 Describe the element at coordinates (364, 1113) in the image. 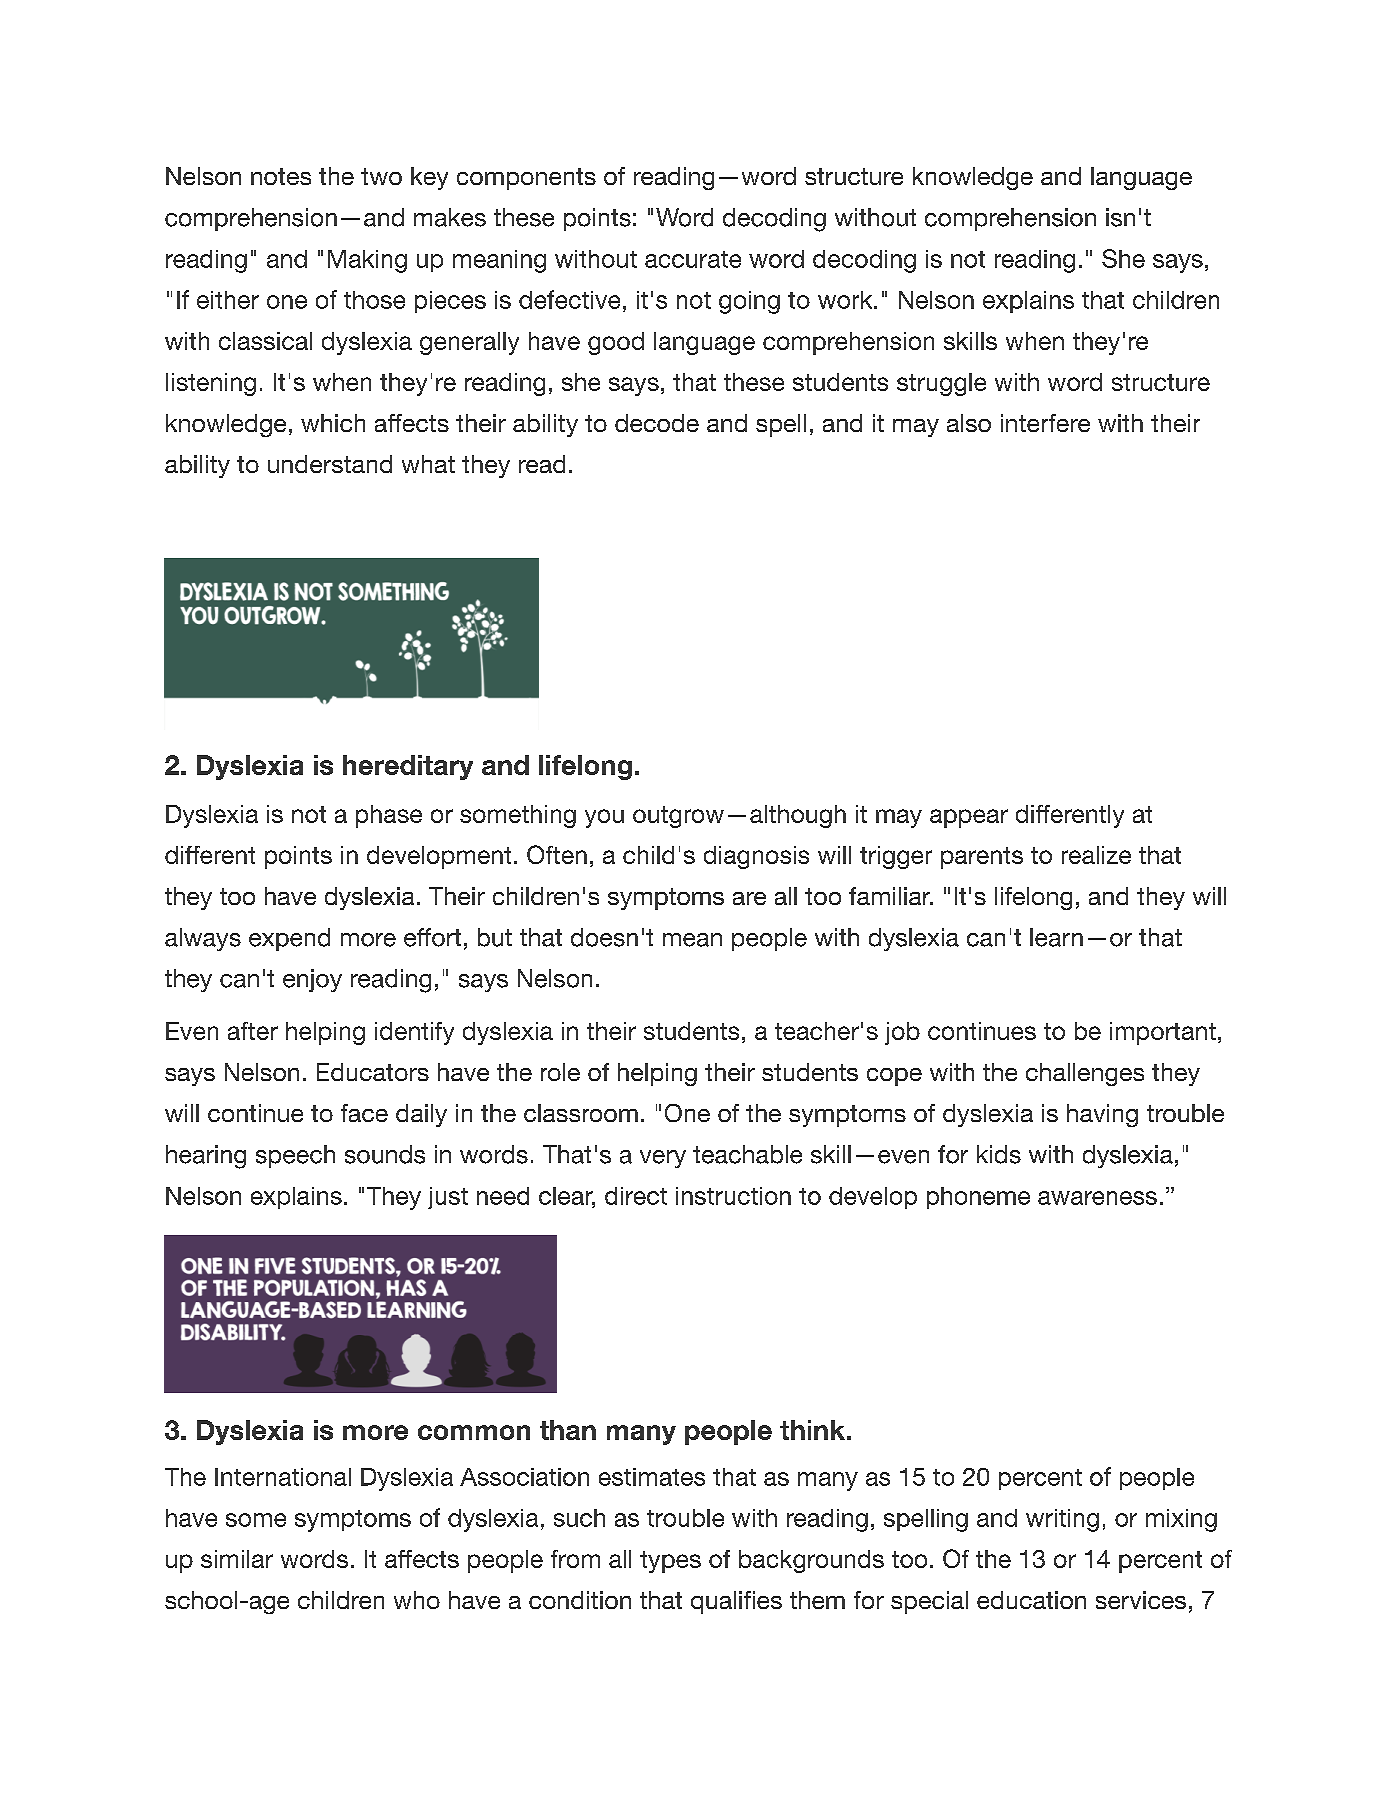

I see `face` at that location.
